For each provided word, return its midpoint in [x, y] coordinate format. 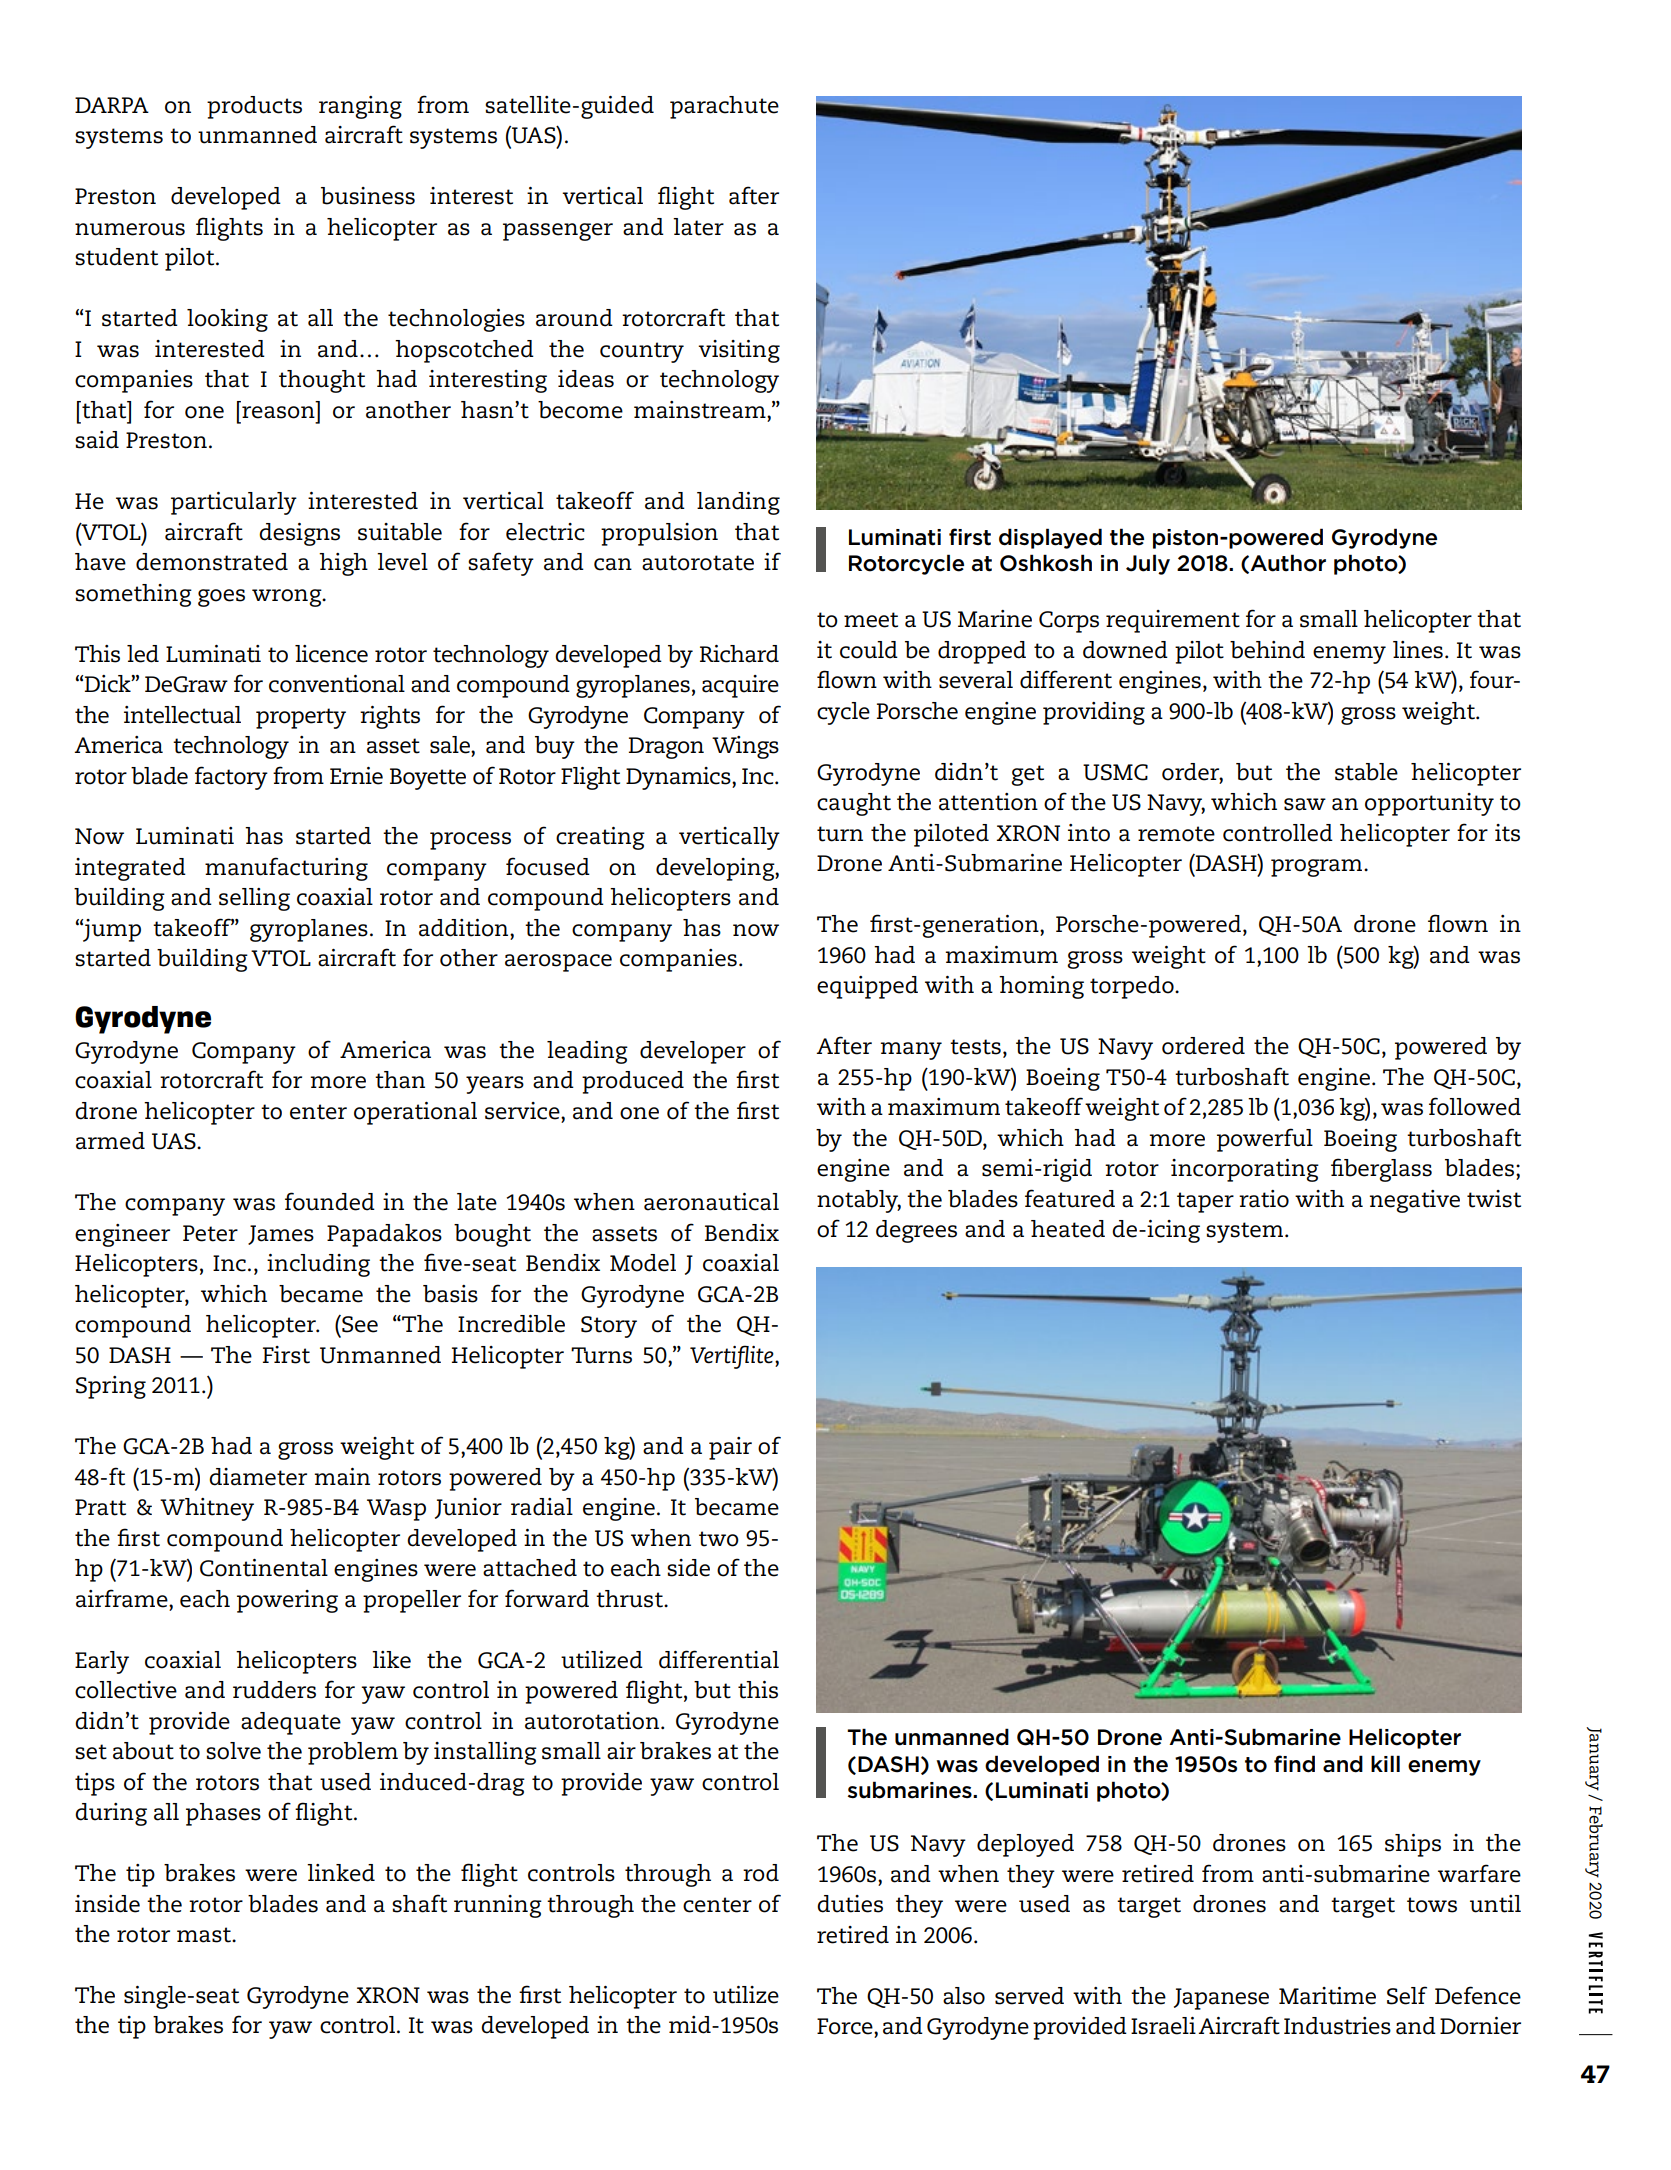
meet [871, 620]
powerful [1265, 1140]
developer [693, 1052]
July [1148, 564]
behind [1267, 650]
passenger [558, 232]
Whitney [207, 1509]
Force [846, 2026]
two [719, 1539]
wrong [288, 598]
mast [205, 1935]
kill [1385, 1763]
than [400, 1080]
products [254, 107]
